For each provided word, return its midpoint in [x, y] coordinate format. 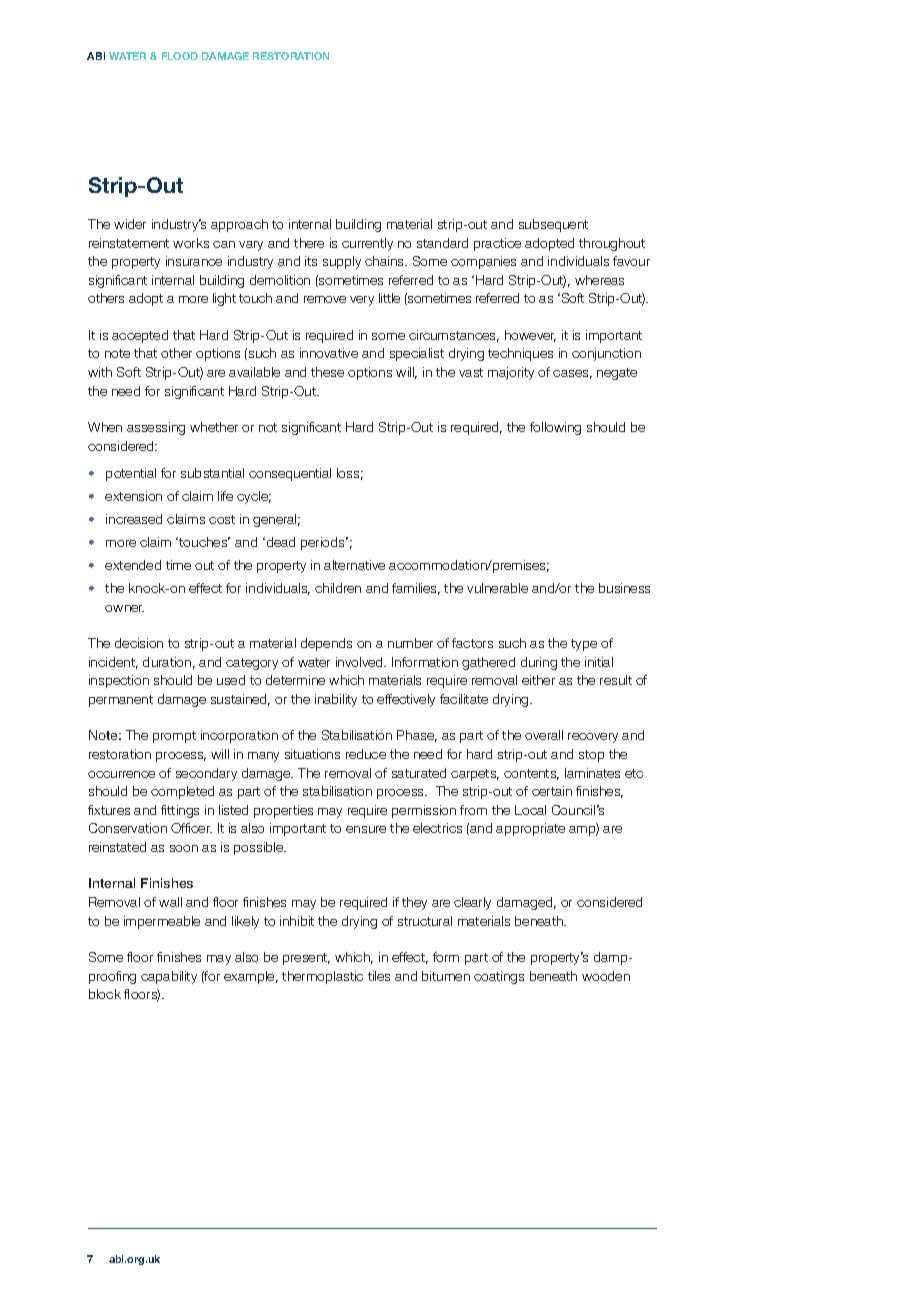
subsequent [553, 225]
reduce [366, 754]
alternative [354, 565]
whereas [599, 280]
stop [591, 756]
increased [134, 519]
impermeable [162, 922]
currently [367, 244]
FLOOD [180, 56]
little [389, 298]
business [624, 588]
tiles [379, 976]
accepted [140, 336]
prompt [174, 737]
